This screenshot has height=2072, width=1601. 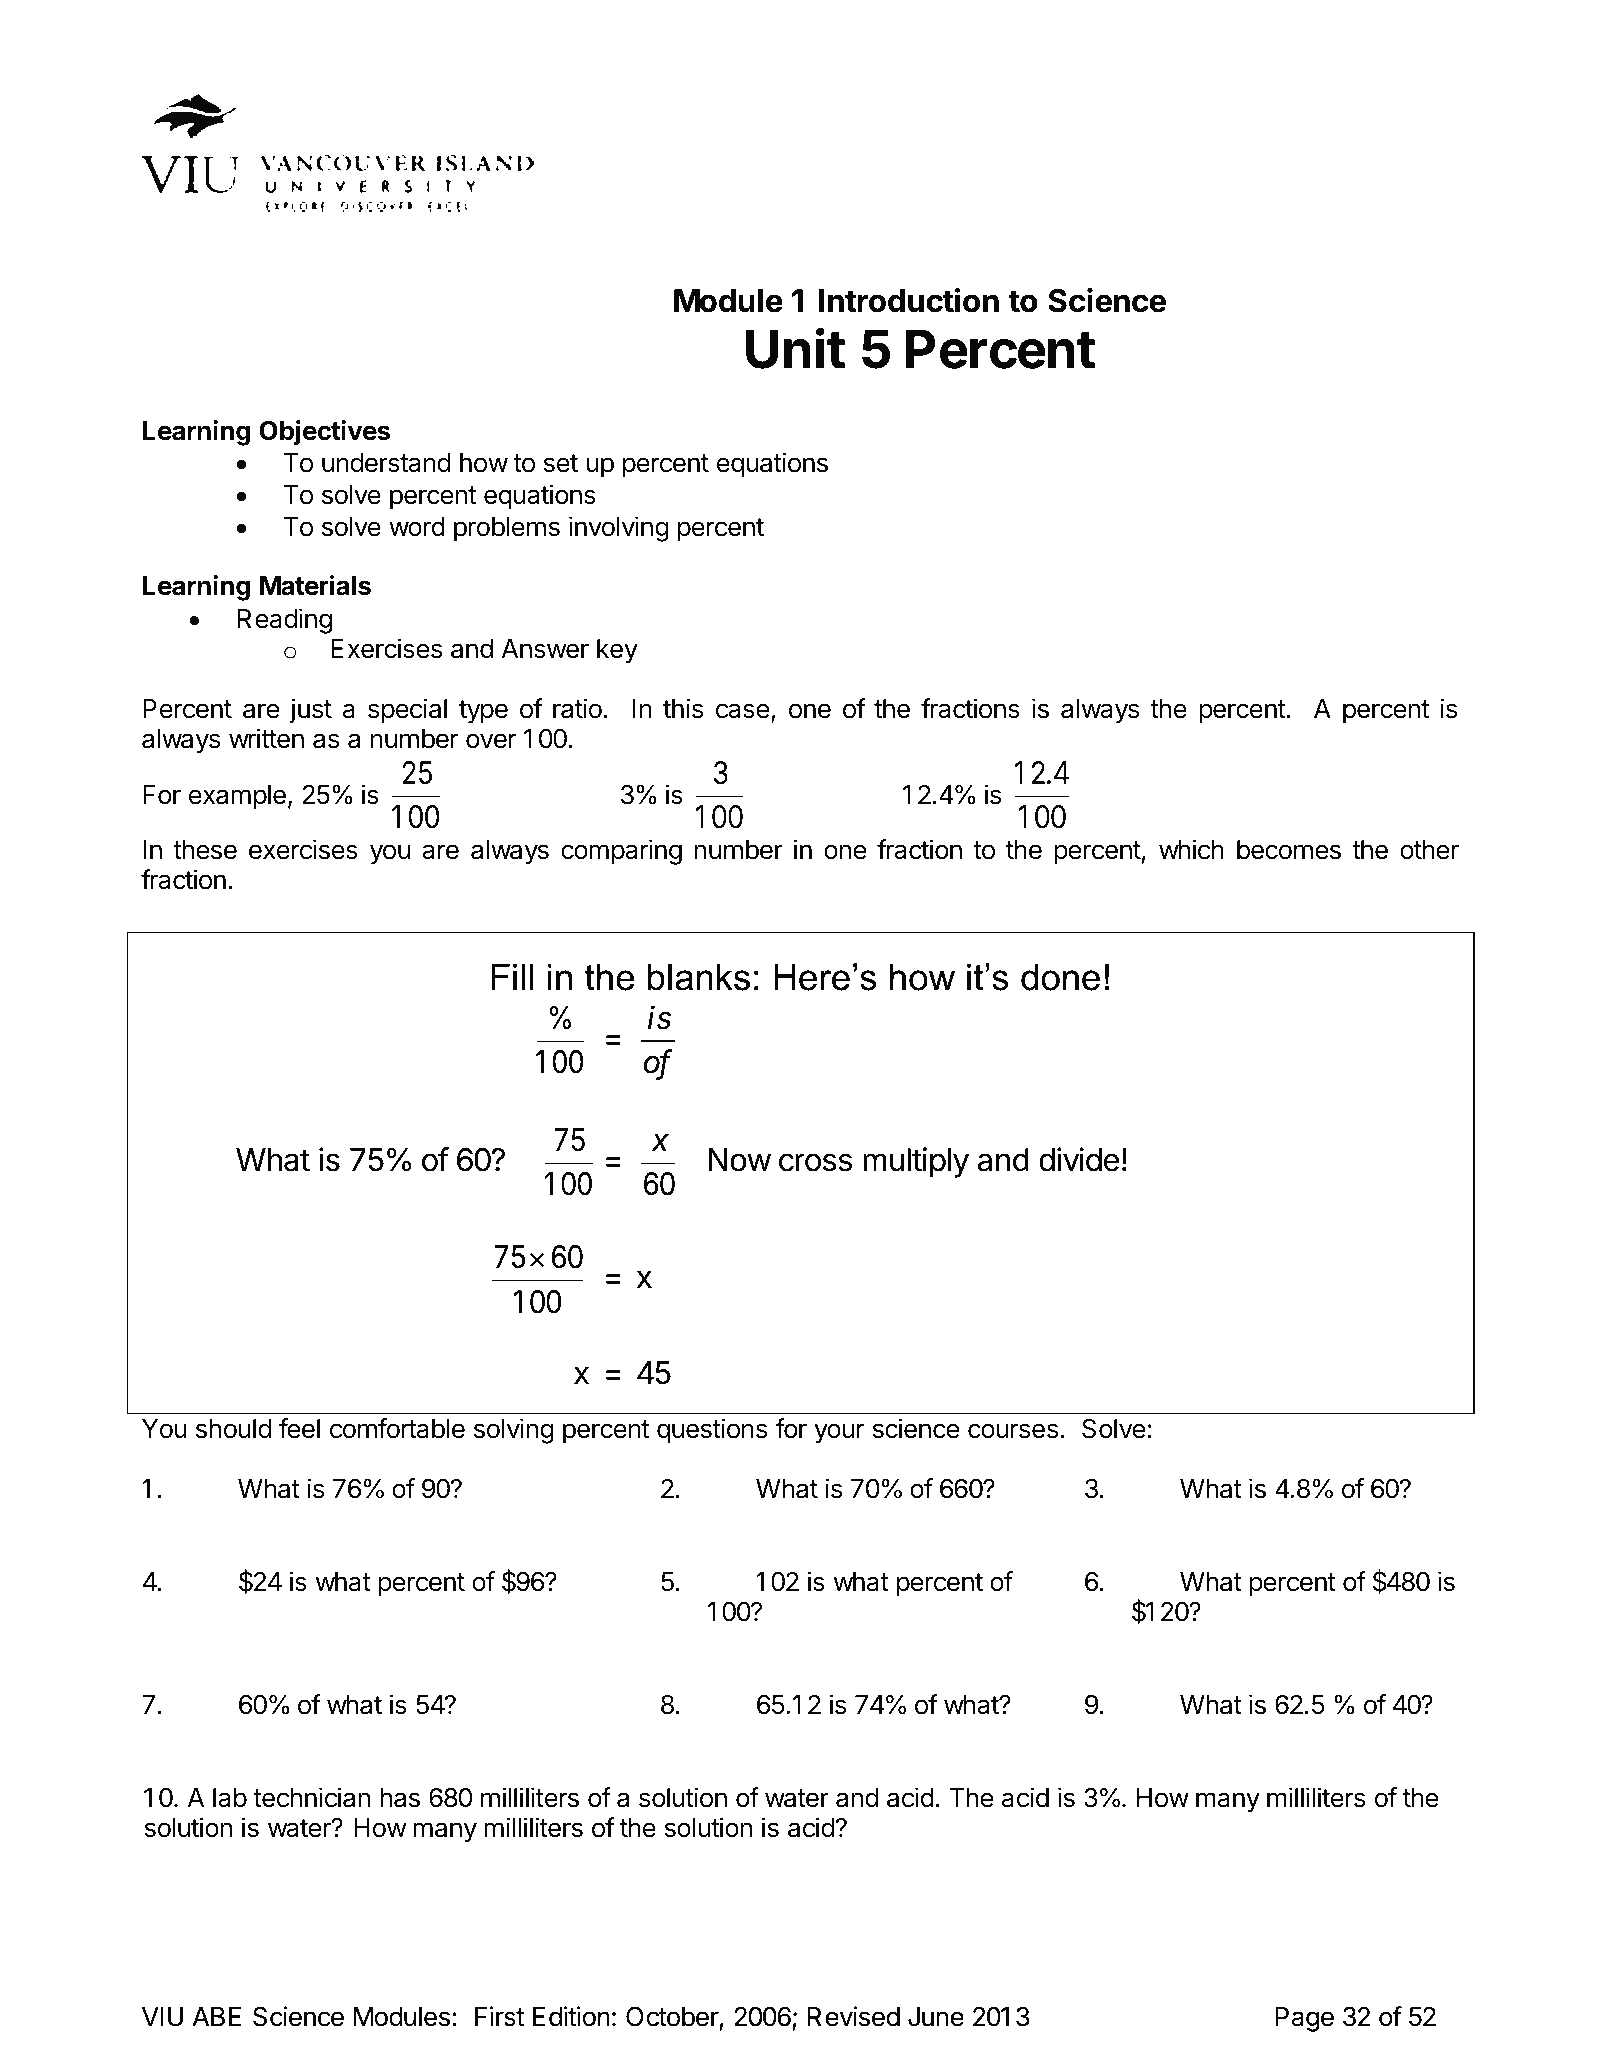 What do you see at coordinates (909, 300) in the screenshot?
I see `Introduction` at bounding box center [909, 300].
